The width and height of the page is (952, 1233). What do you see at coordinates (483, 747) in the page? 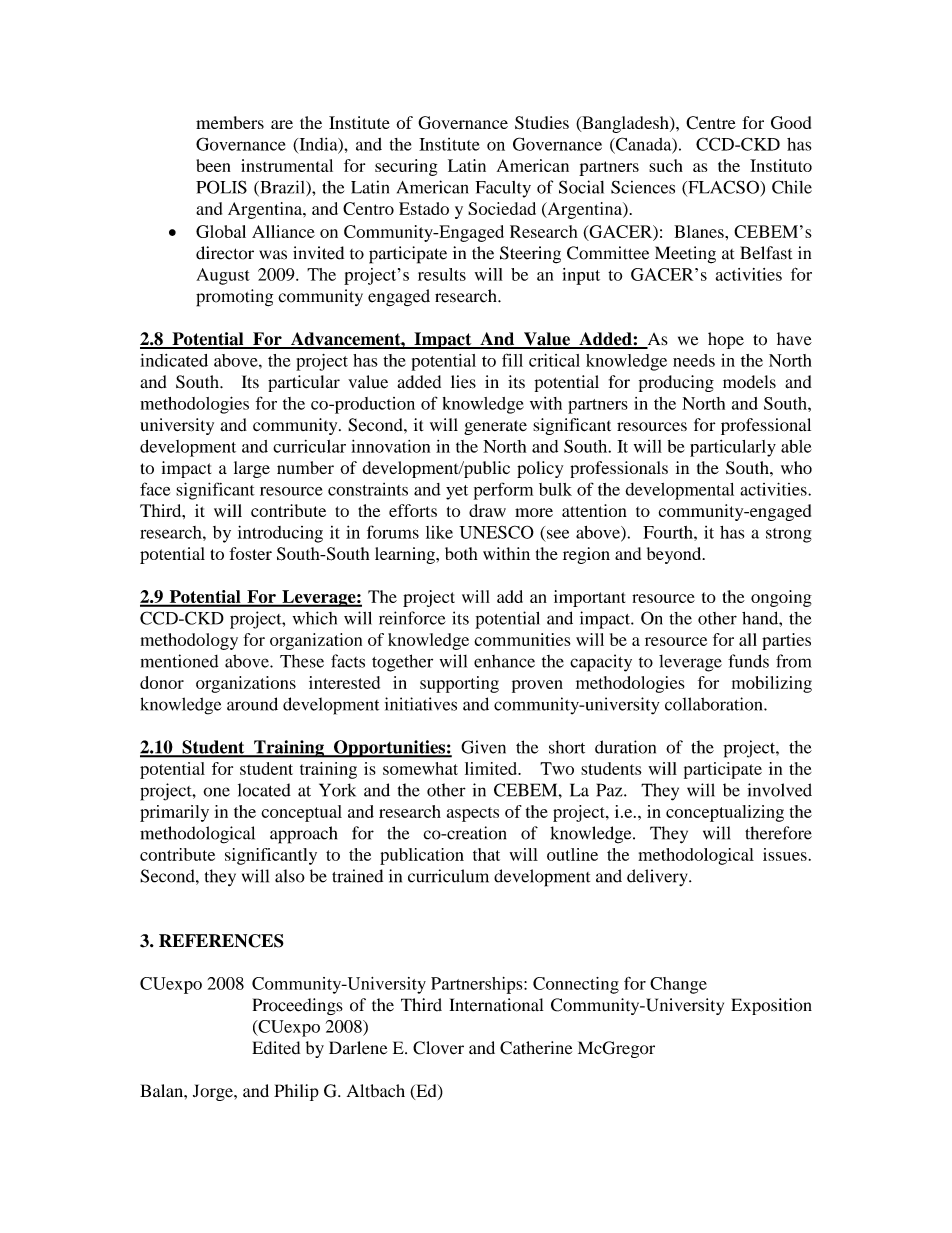
I see `Given` at bounding box center [483, 747].
